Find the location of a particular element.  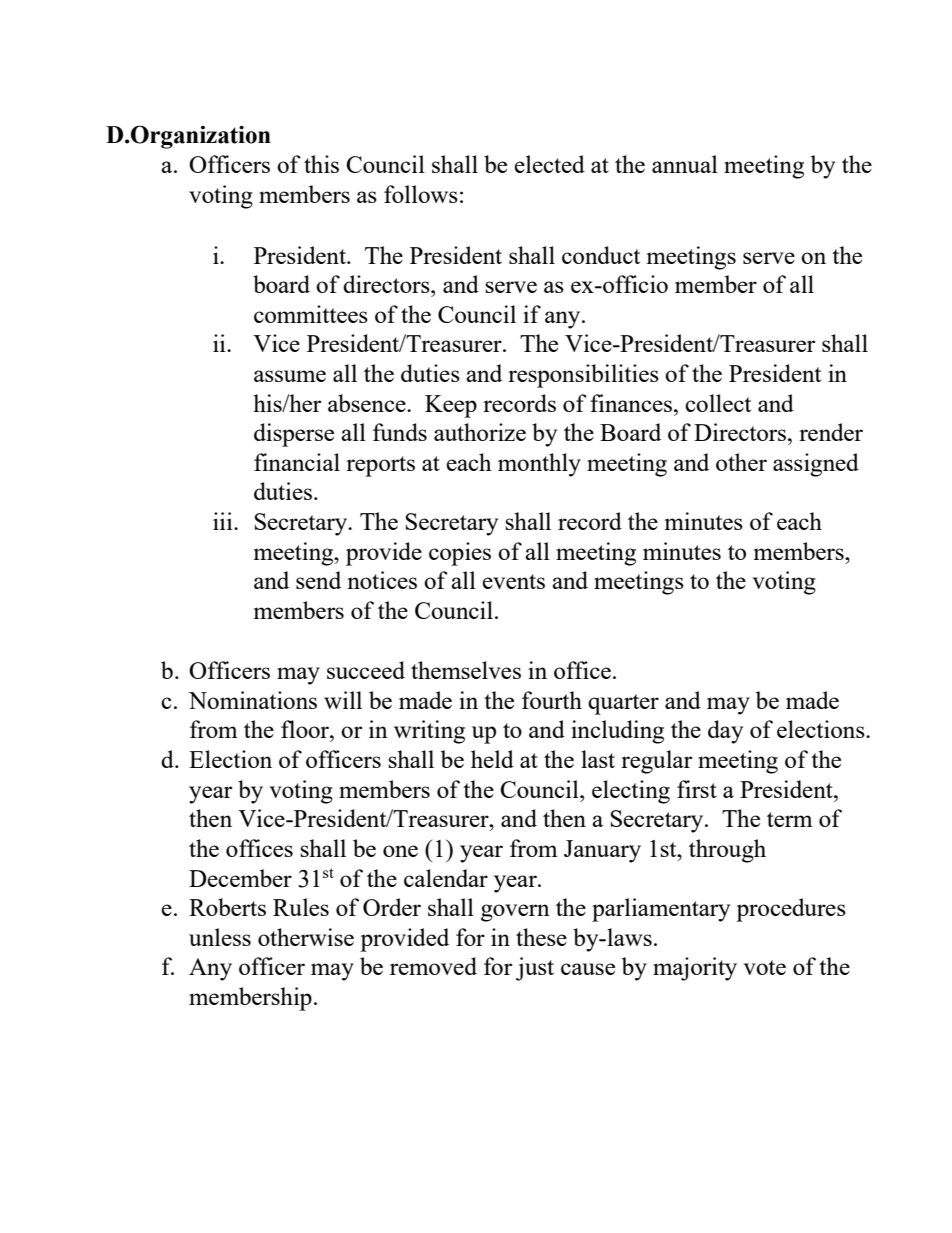

assume is located at coordinates (290, 376).
